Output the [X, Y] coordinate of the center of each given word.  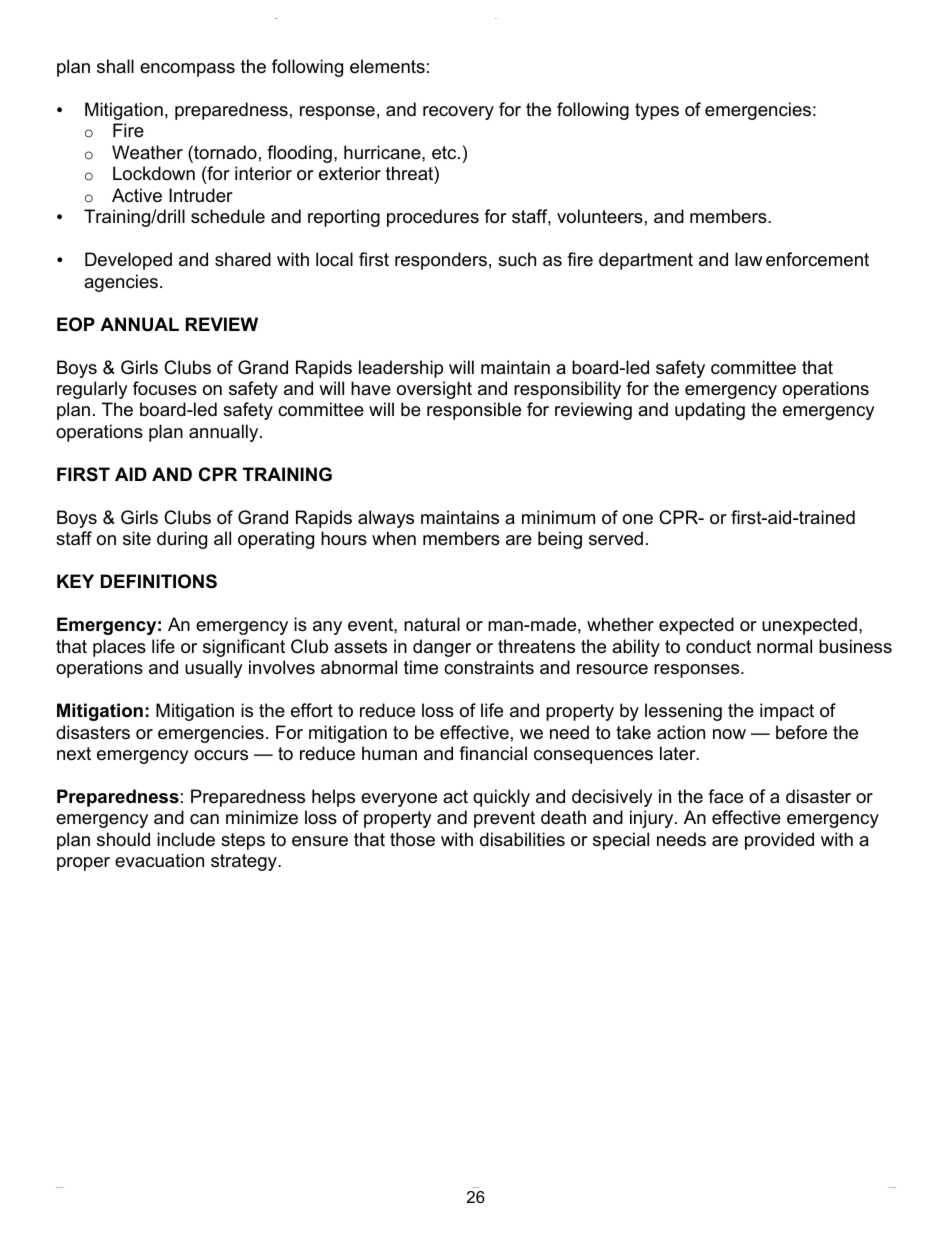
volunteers [600, 216]
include [186, 839]
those [412, 839]
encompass [187, 70]
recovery [458, 113]
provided [779, 841]
